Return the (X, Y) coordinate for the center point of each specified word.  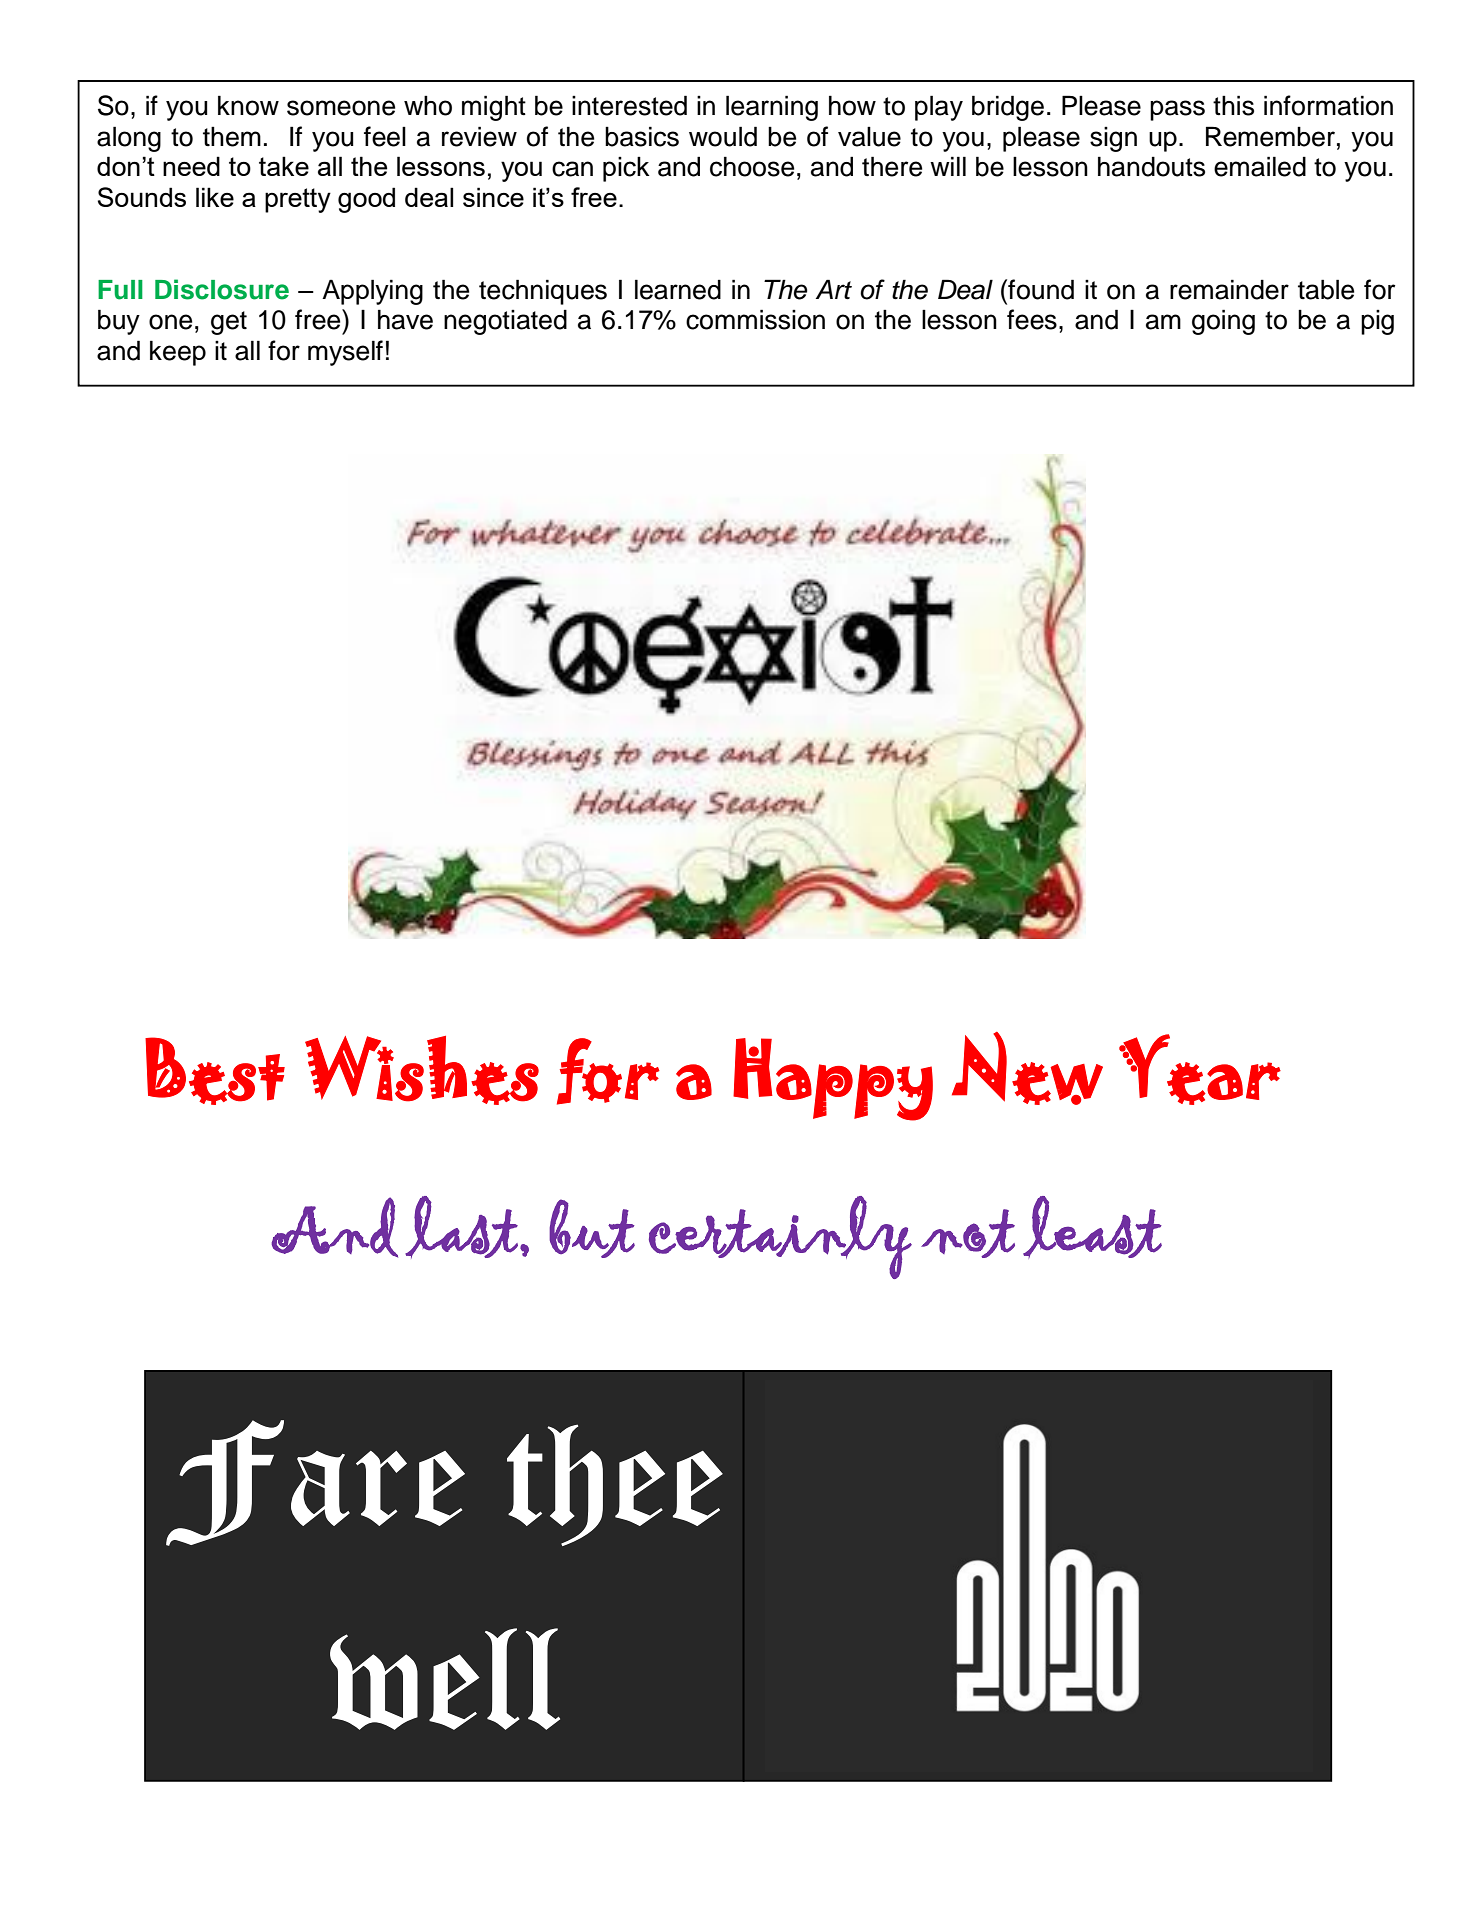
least (1092, 1227)
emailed (1260, 166)
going (1223, 322)
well (445, 1679)
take (284, 166)
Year (1200, 1069)
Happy (833, 1079)
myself (345, 353)
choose (752, 166)
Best (215, 1071)
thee (615, 1485)
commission (755, 319)
